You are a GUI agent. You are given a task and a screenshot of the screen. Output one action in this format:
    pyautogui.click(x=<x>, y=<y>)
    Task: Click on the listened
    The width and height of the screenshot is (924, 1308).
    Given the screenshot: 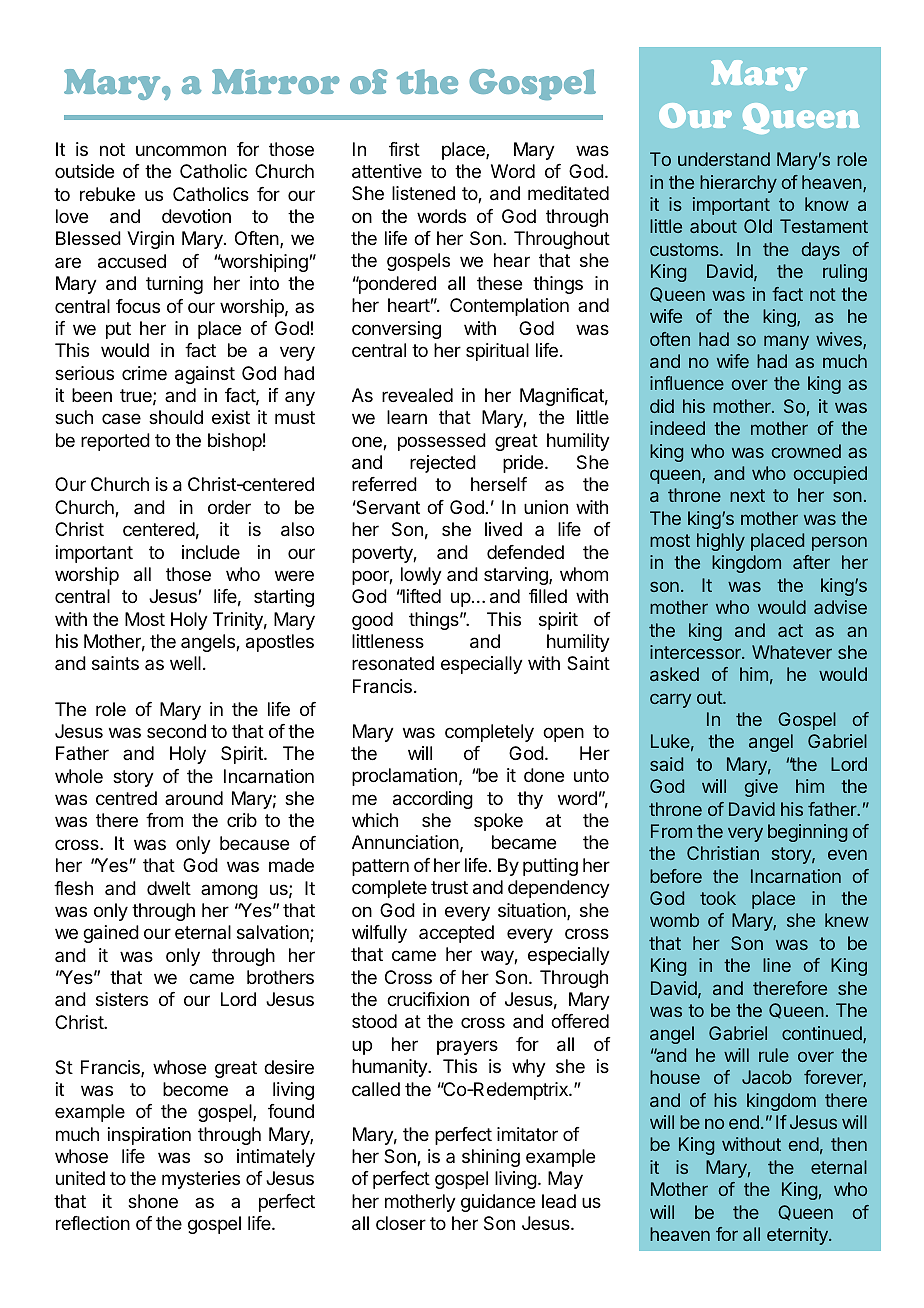 What is the action you would take?
    pyautogui.click(x=423, y=193)
